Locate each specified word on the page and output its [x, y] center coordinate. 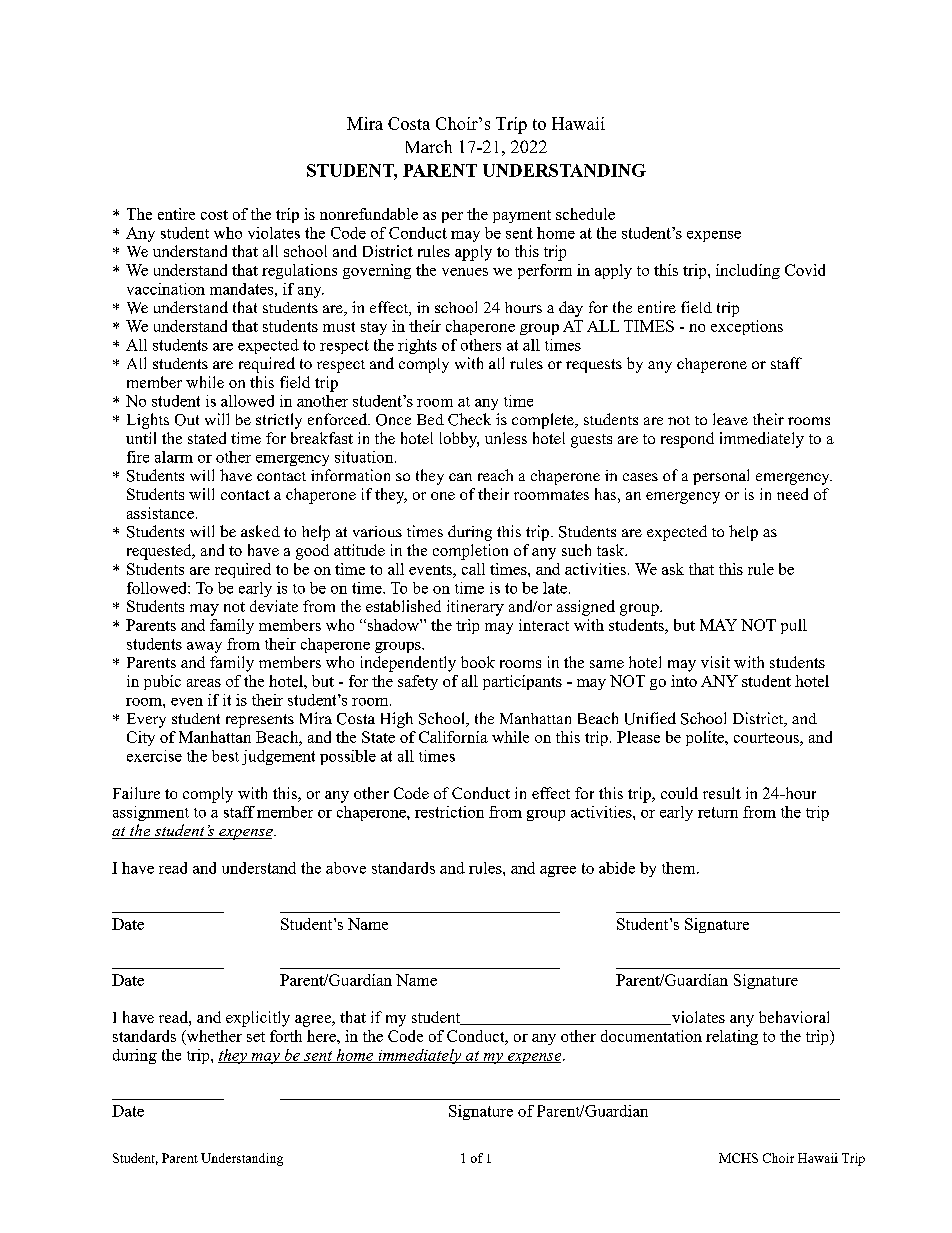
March [429, 146]
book [478, 662]
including [748, 271]
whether [213, 1037]
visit [715, 662]
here [322, 1036]
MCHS [738, 1158]
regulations [299, 271]
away [204, 647]
